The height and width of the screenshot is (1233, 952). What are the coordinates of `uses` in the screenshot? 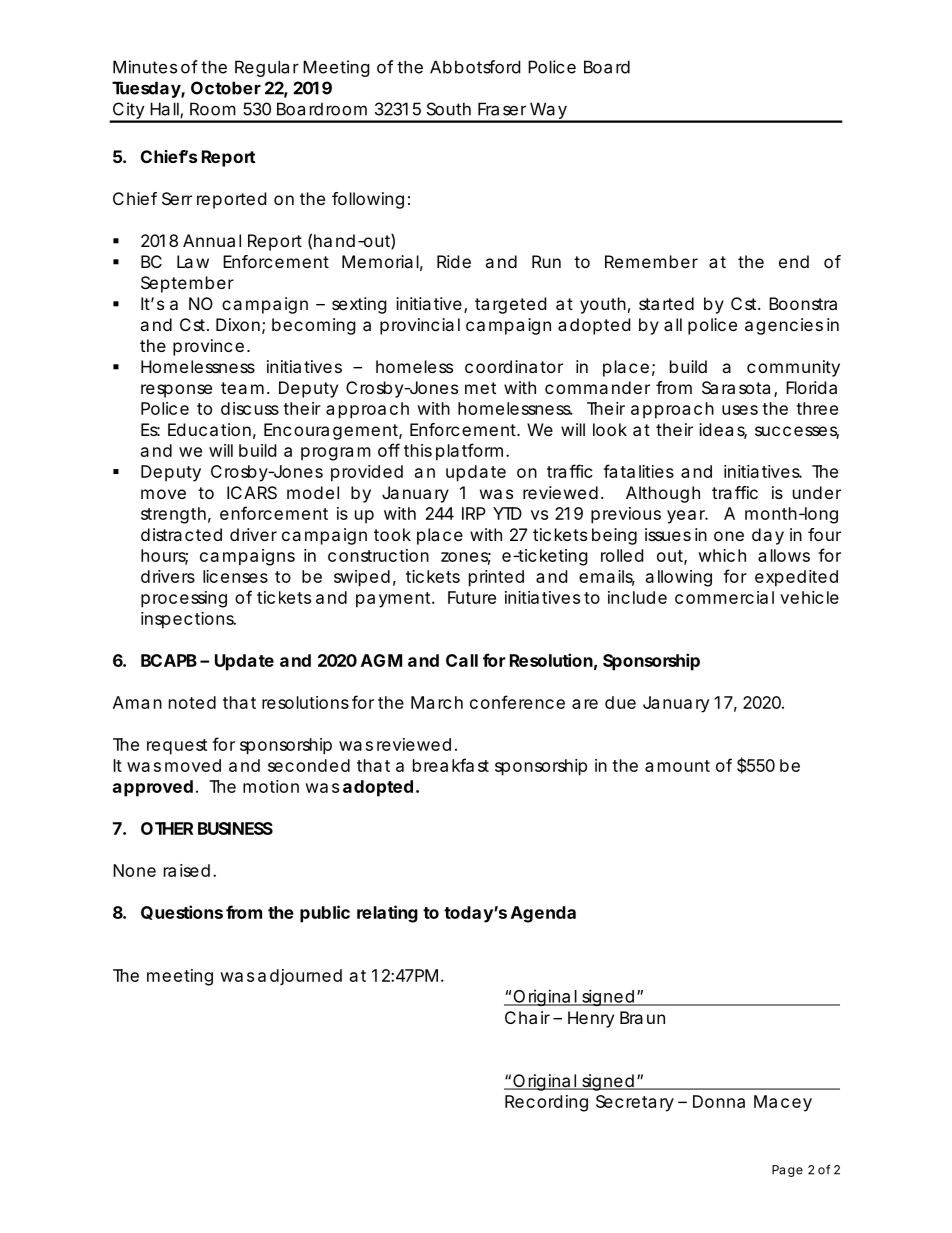 It's located at (740, 410).
